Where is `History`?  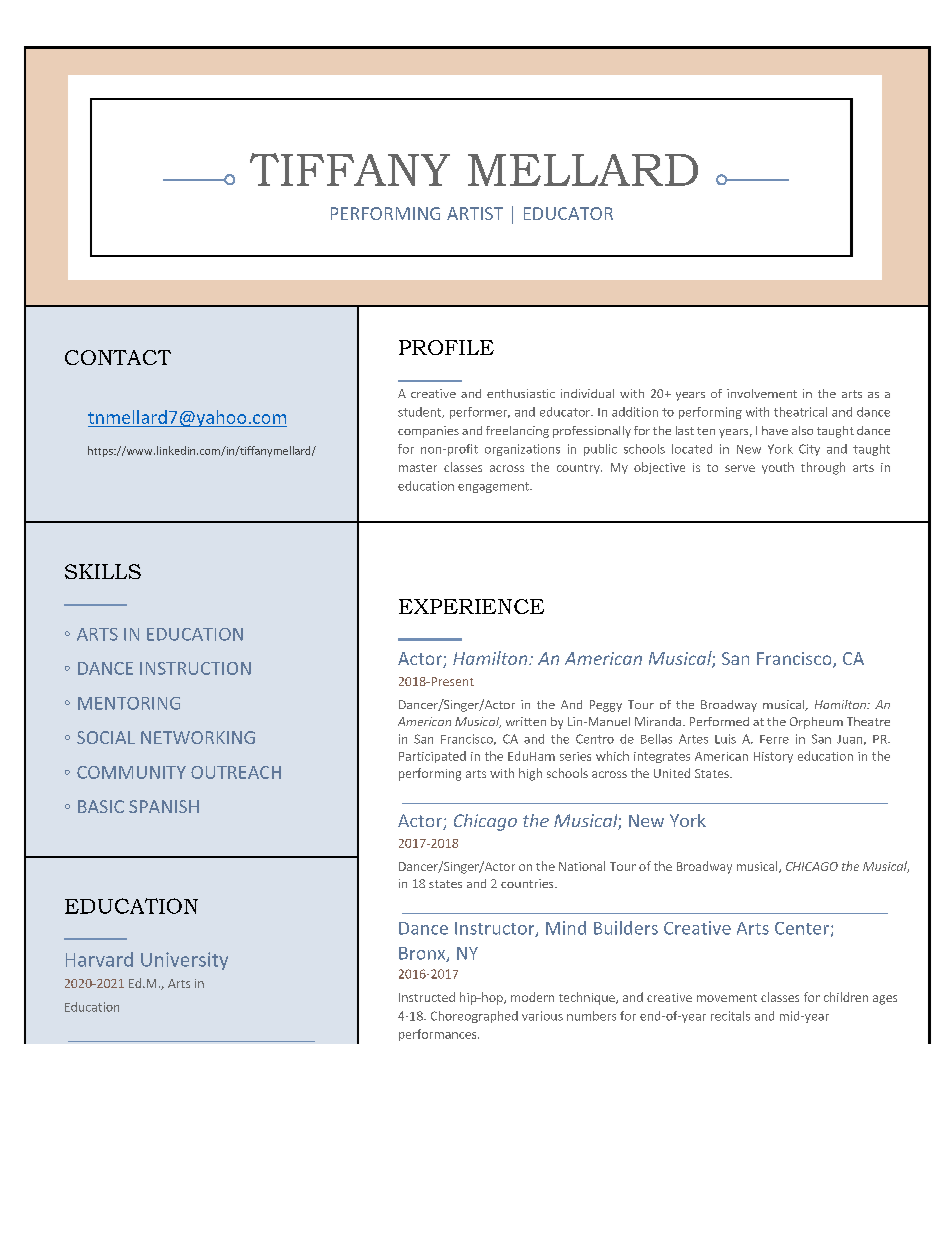 History is located at coordinates (773, 757).
